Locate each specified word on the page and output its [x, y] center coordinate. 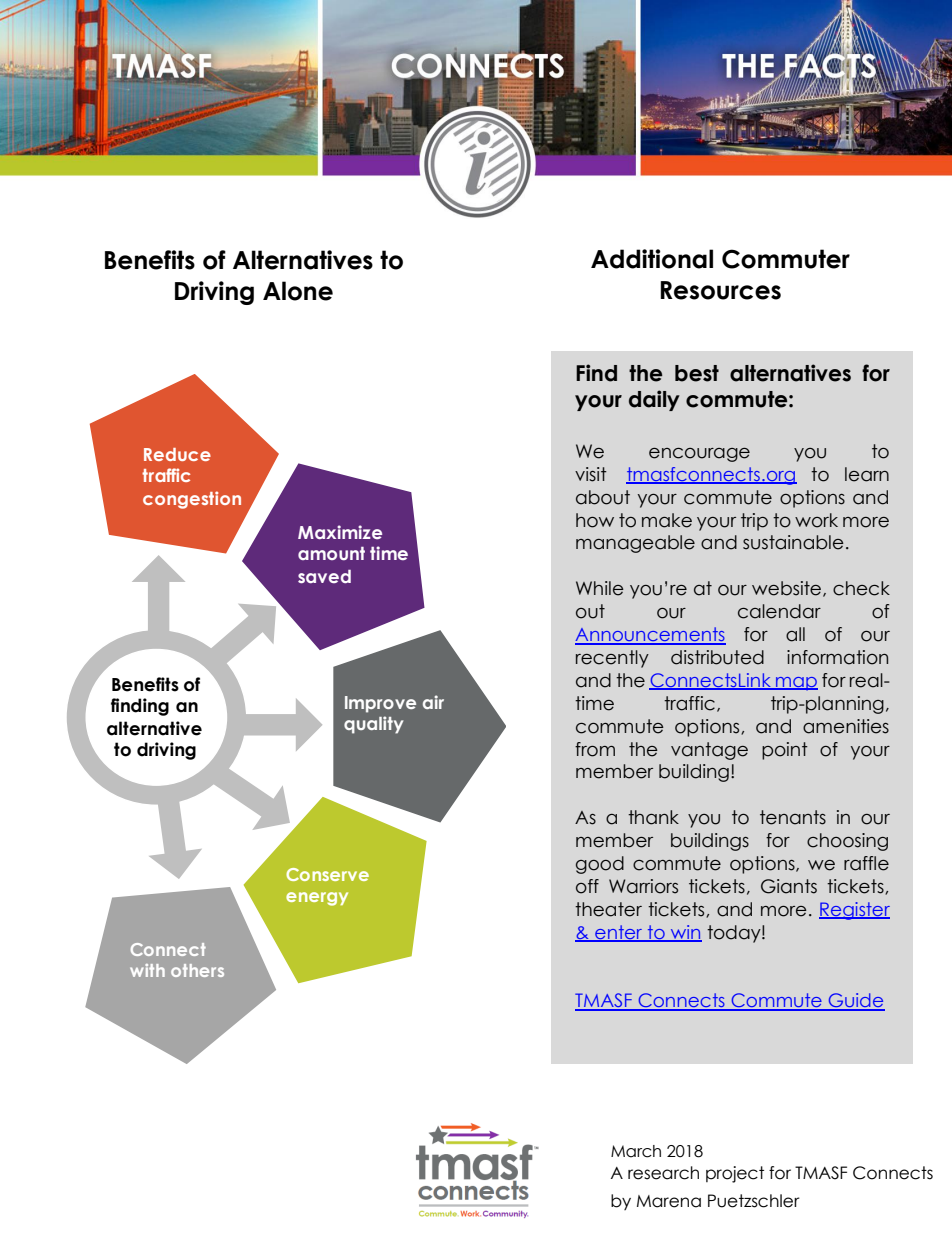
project [735, 1174]
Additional [652, 259]
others [197, 970]
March [636, 1151]
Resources [720, 290]
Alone [298, 291]
